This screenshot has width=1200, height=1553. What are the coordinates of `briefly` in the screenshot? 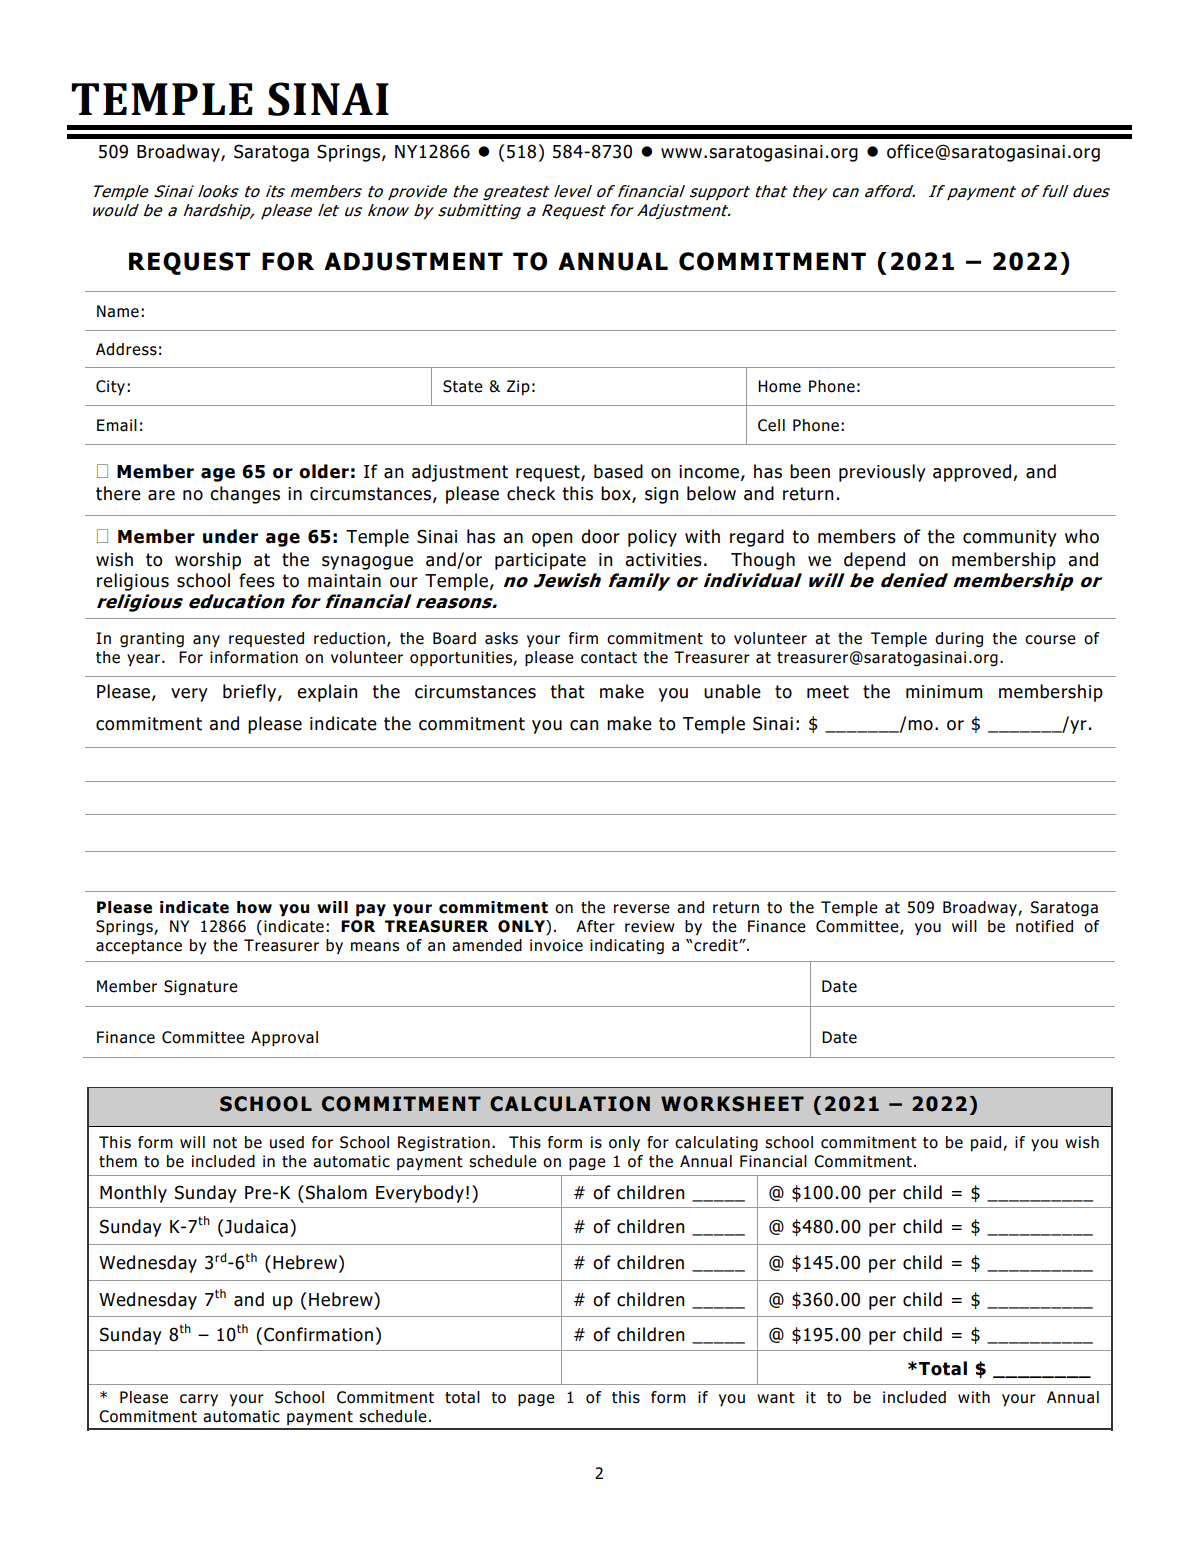 It's located at (251, 693).
